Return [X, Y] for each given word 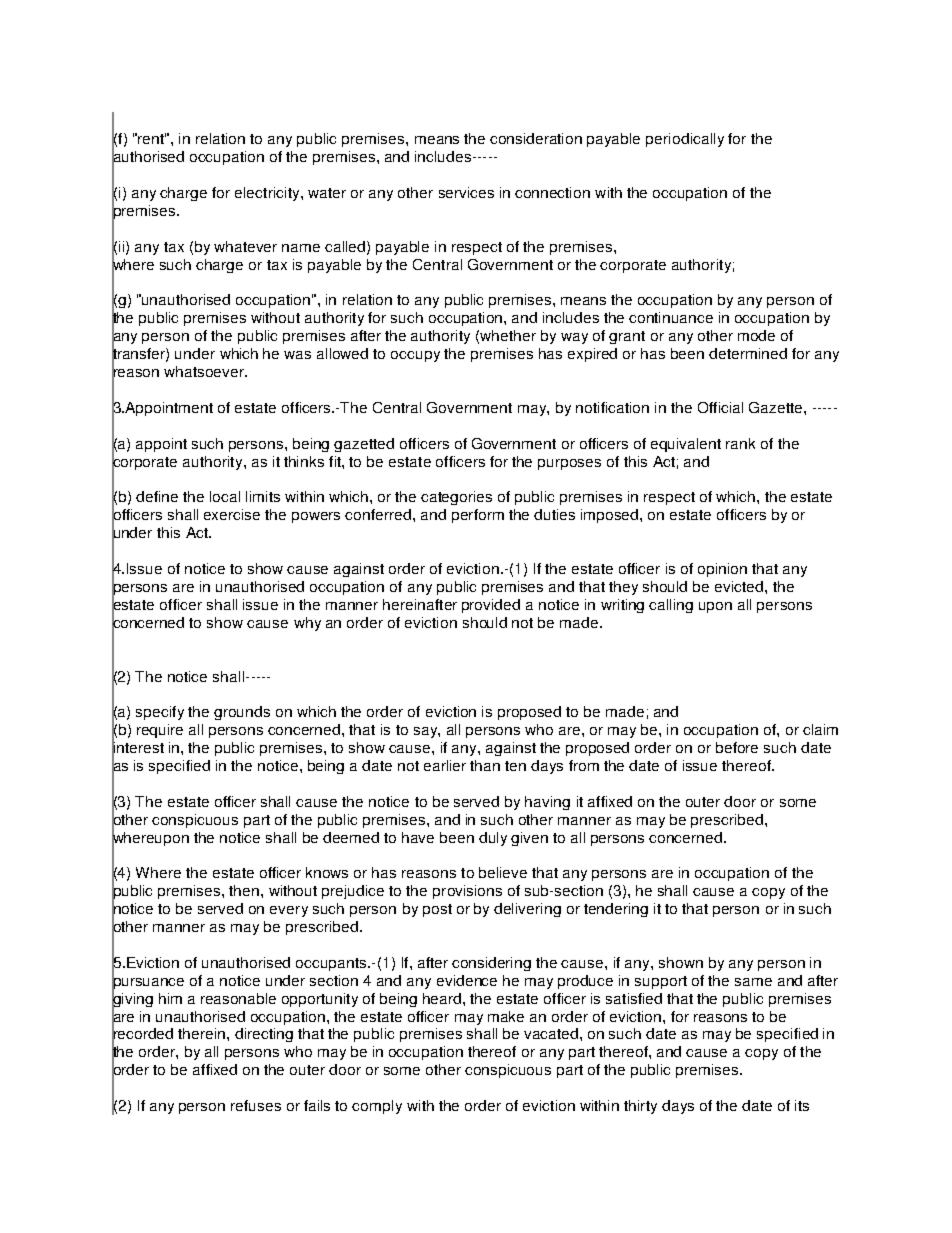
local [225, 496]
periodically [685, 140]
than [485, 765]
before [737, 747]
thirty [640, 1107]
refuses [256, 1105]
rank [740, 443]
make [506, 1016]
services [466, 192]
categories [456, 498]
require [160, 731]
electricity [268, 194]
